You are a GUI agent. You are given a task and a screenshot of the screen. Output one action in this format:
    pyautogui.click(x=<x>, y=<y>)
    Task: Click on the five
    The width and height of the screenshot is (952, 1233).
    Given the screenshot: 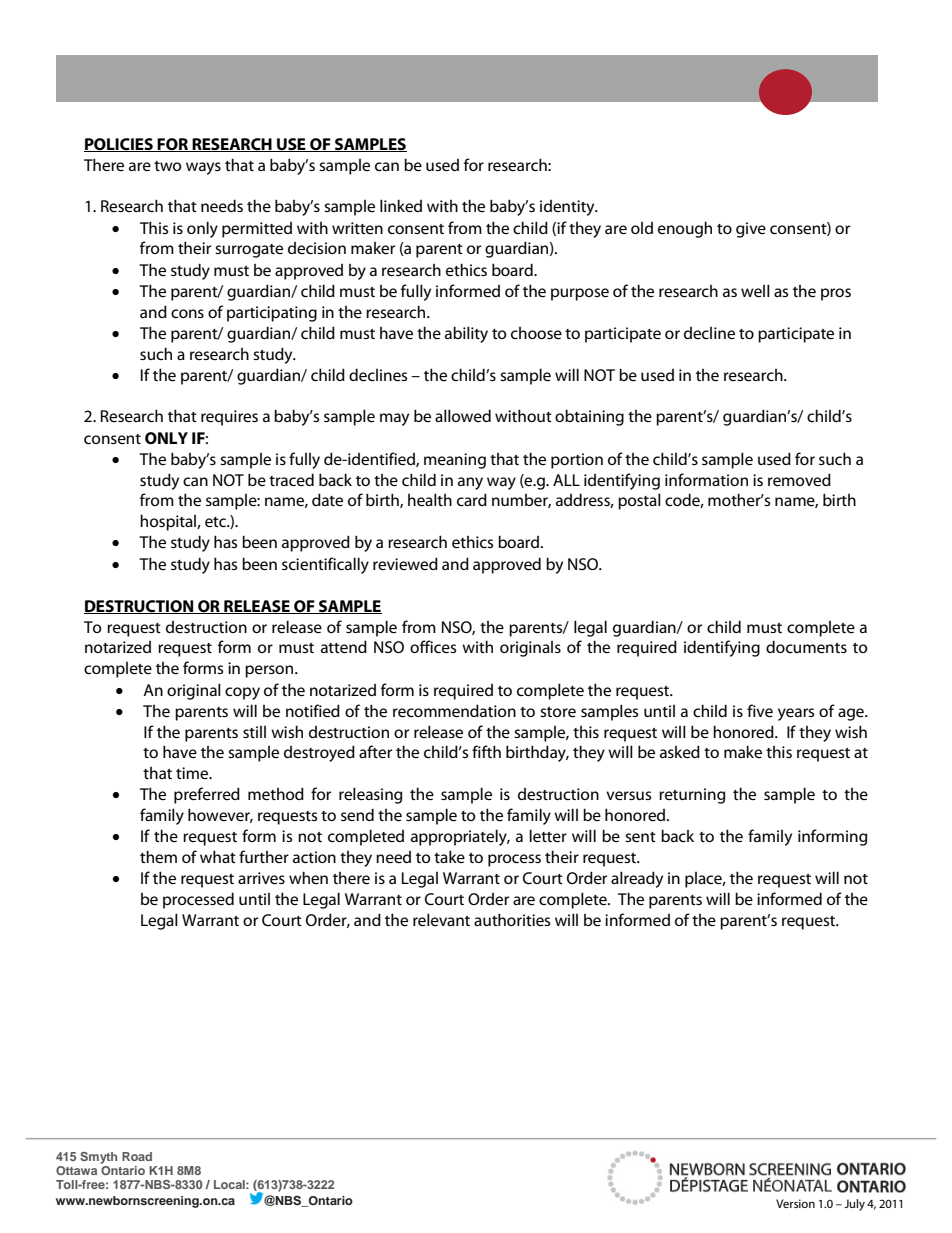 What is the action you would take?
    pyautogui.click(x=760, y=710)
